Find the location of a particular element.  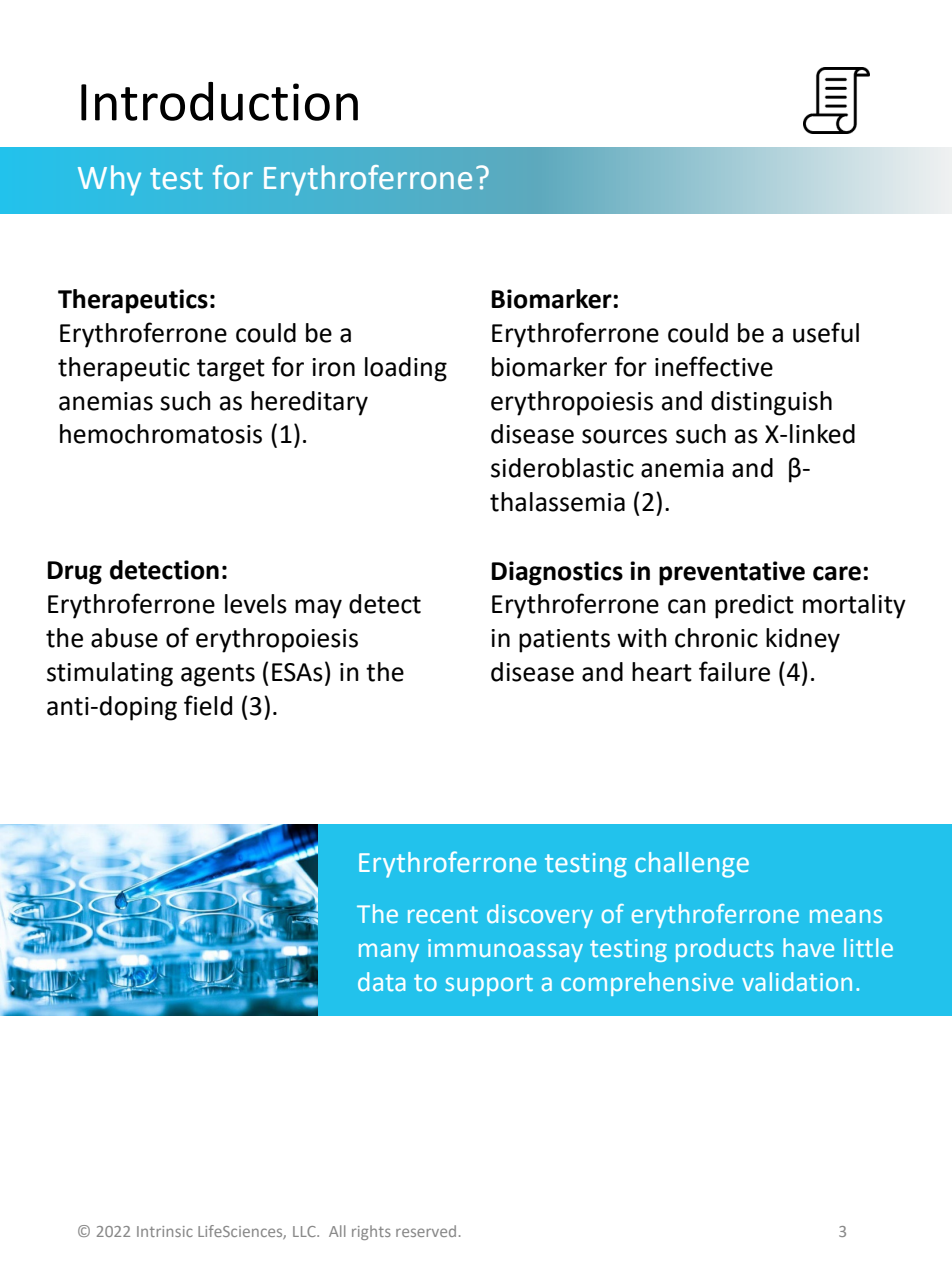

distinguish is located at coordinates (771, 403).
